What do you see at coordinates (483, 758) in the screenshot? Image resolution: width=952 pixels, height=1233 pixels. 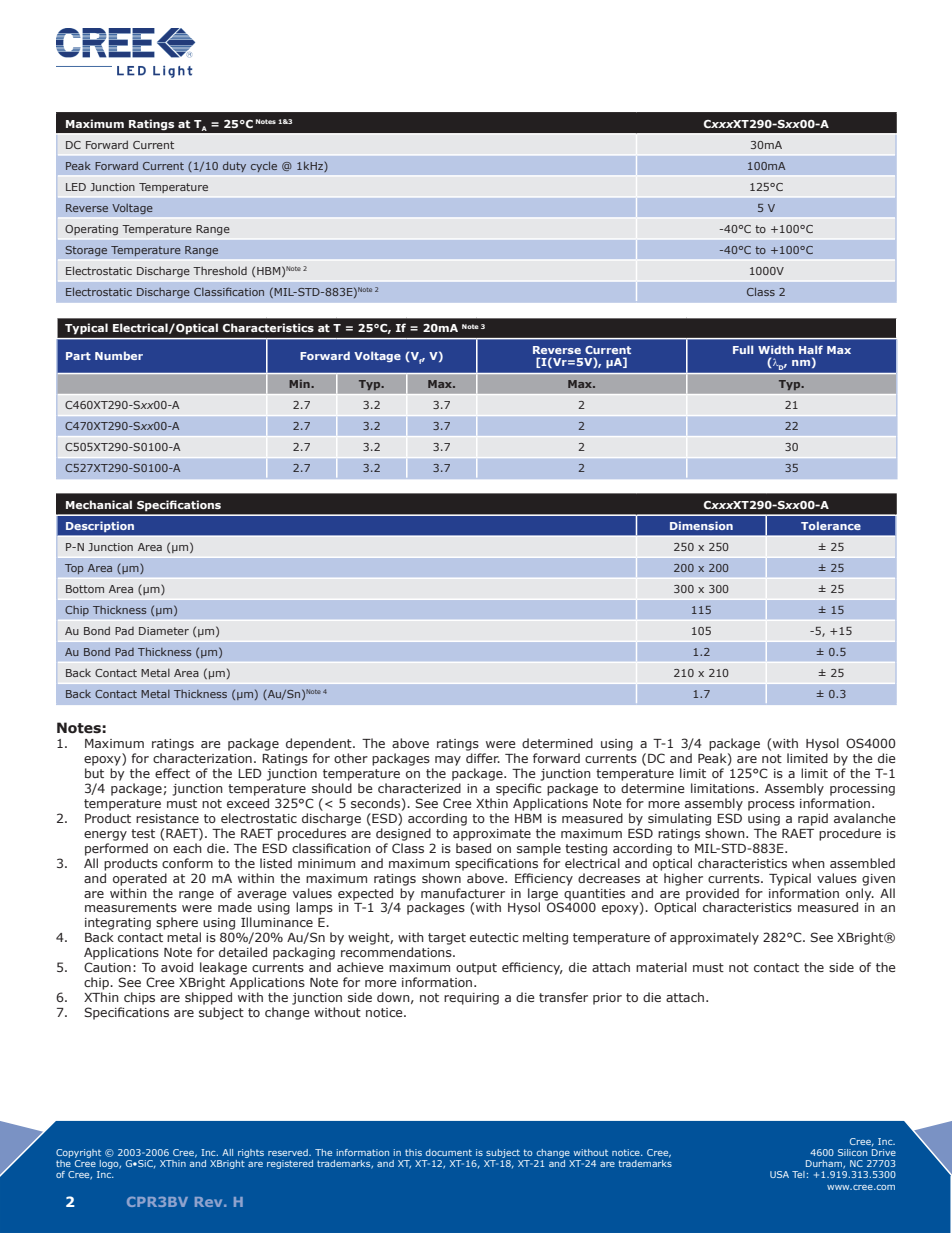 I see `differ` at bounding box center [483, 758].
